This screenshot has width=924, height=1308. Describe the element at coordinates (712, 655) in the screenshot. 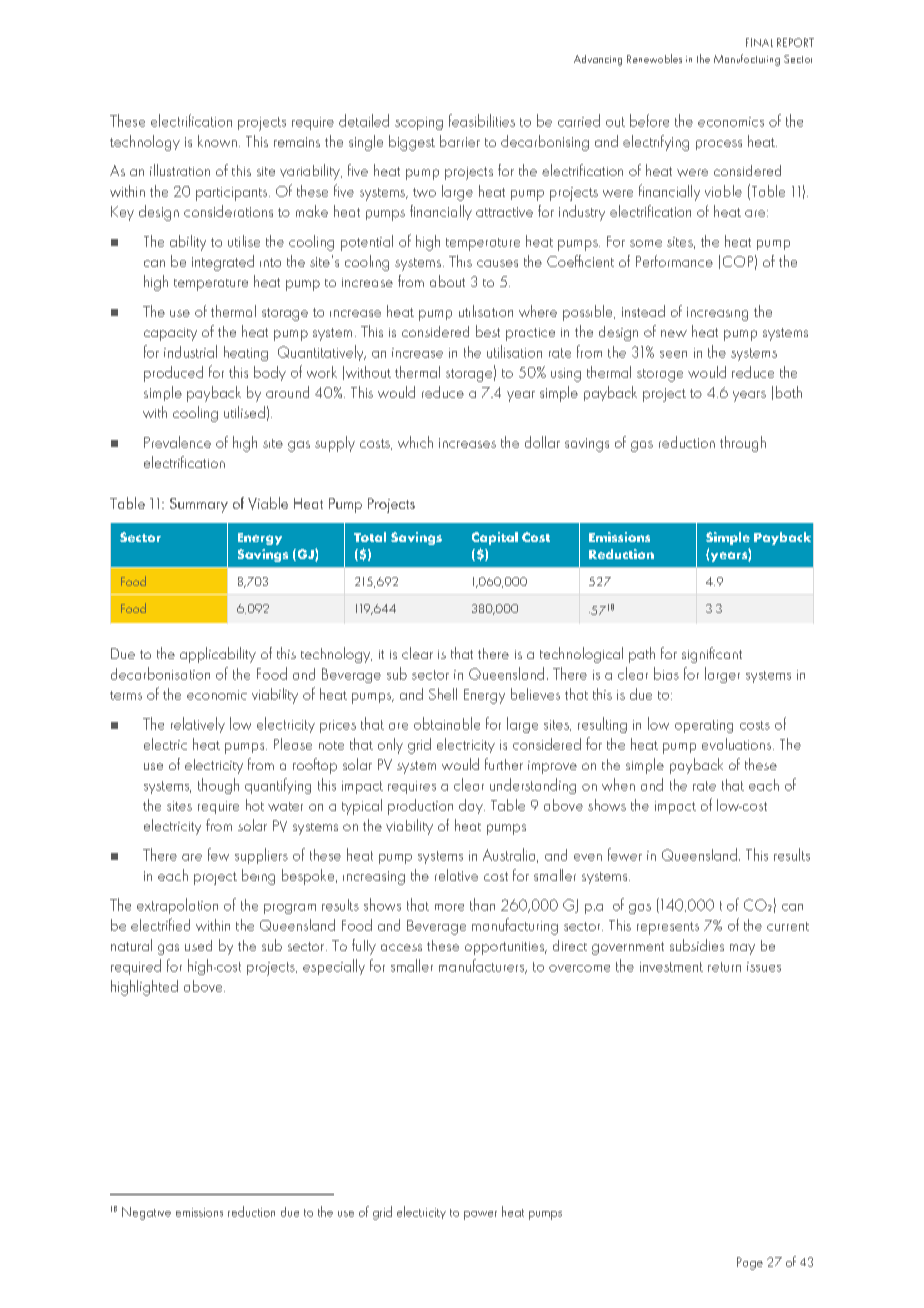

I see `significant` at that location.
